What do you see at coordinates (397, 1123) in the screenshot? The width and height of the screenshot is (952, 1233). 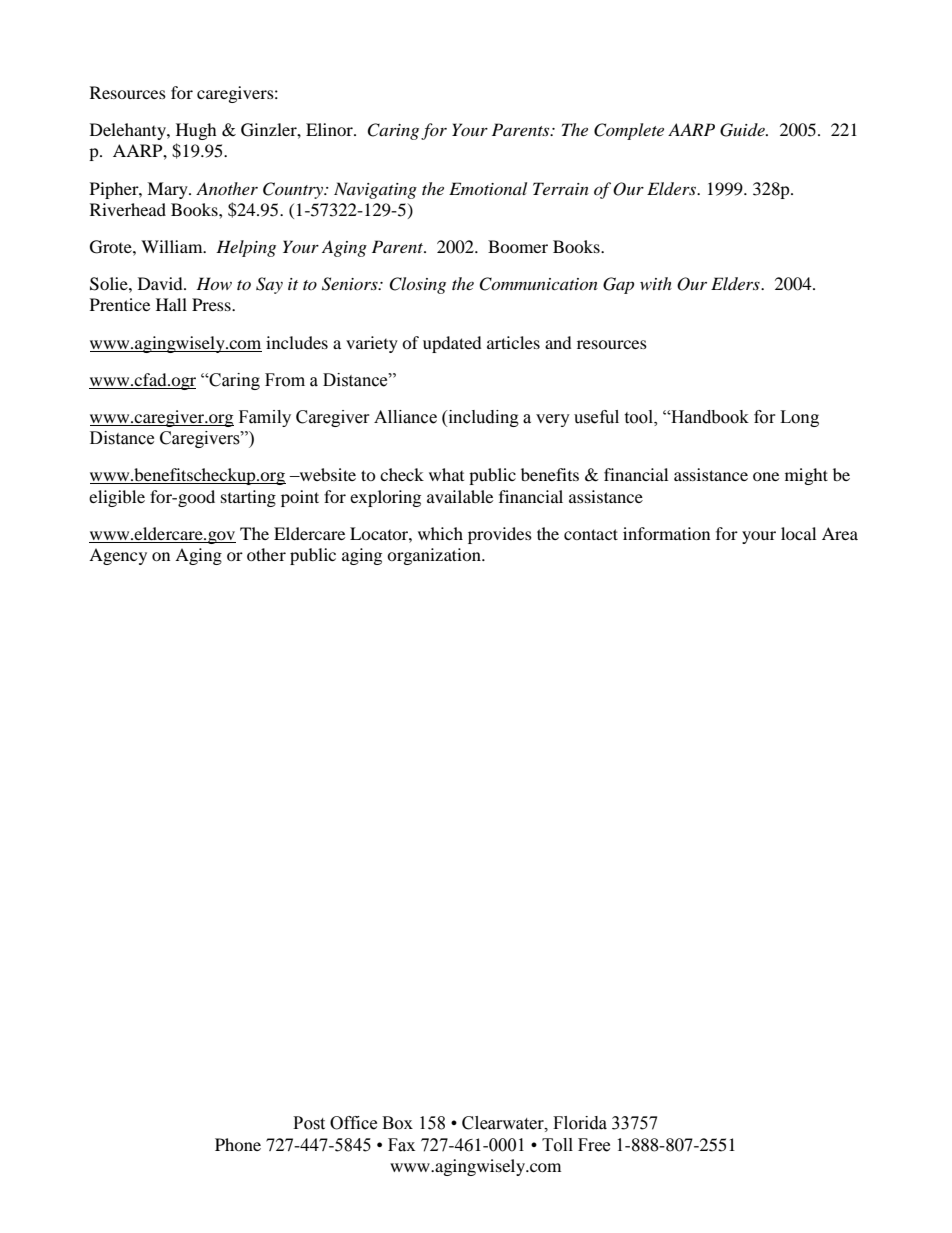 I see `Box` at bounding box center [397, 1123].
